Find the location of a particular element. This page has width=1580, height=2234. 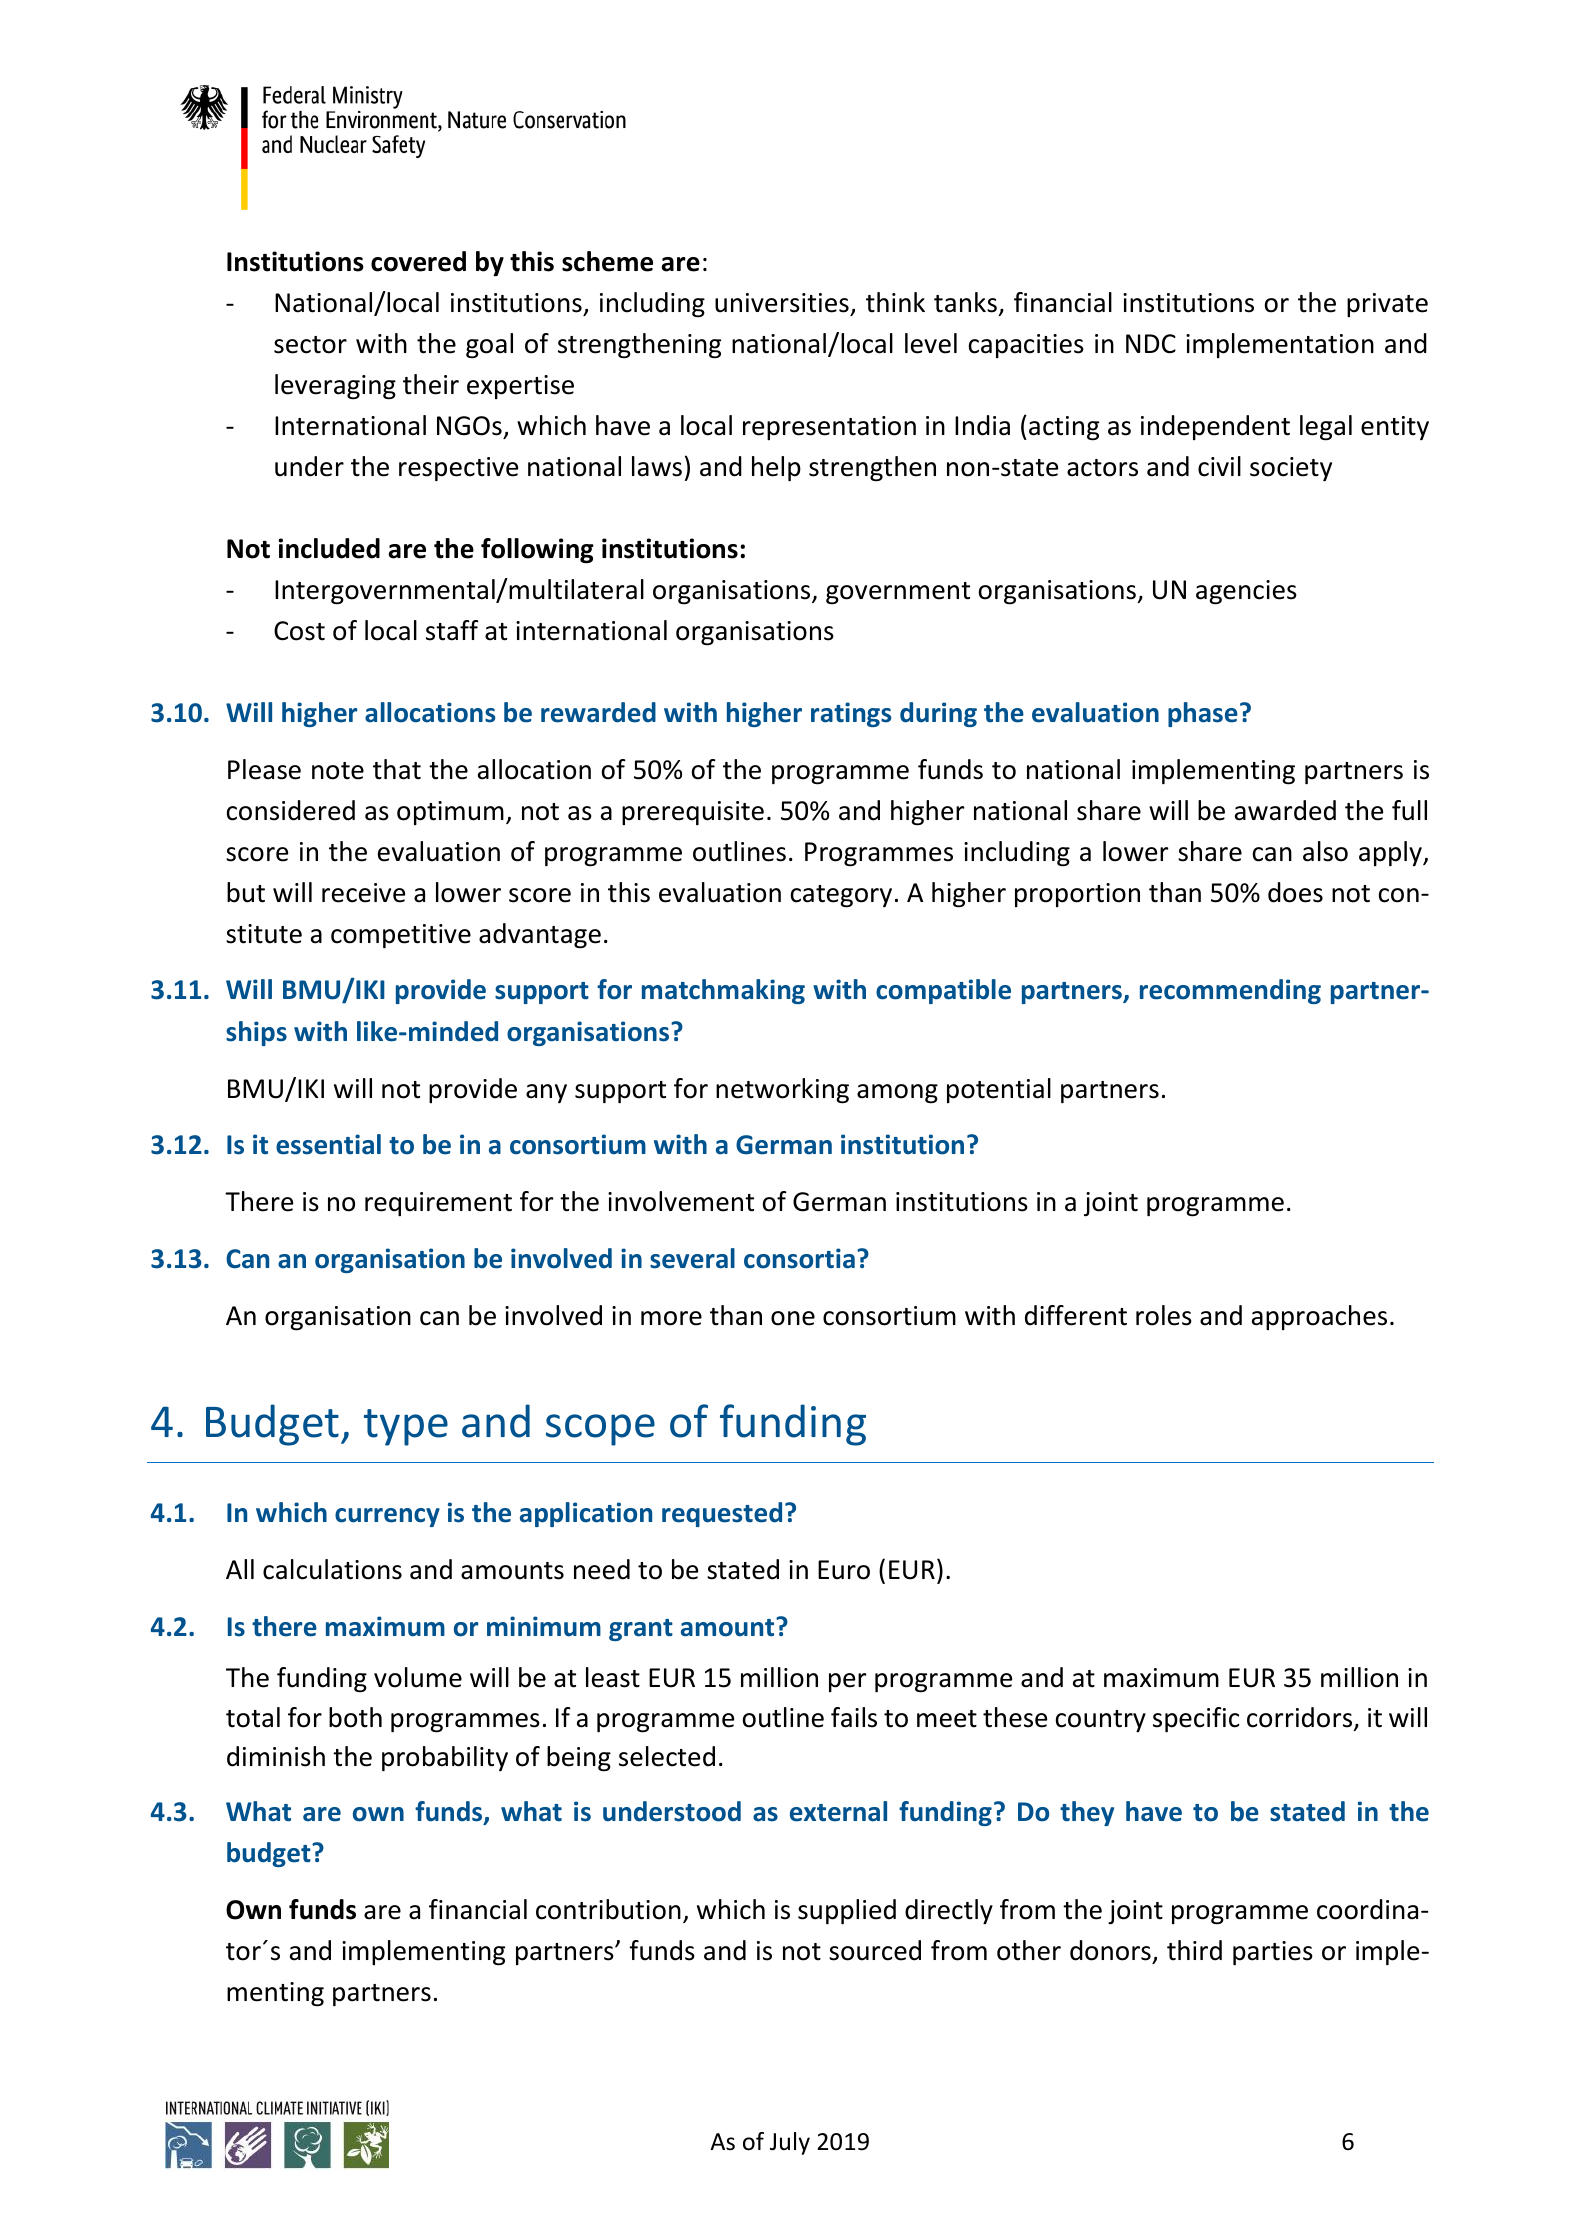

consortia is located at coordinates (799, 1258).
